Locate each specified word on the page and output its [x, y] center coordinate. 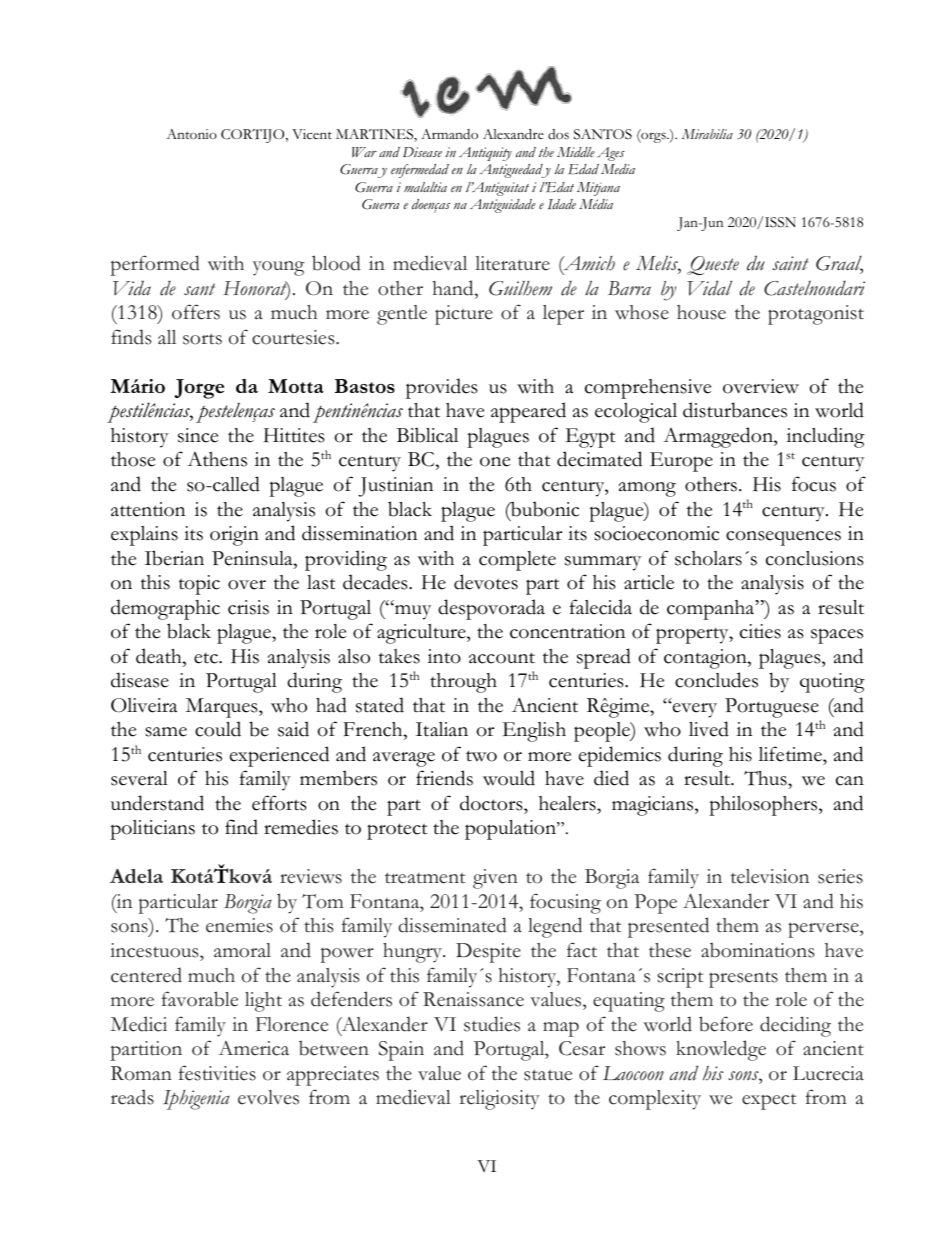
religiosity [500, 1100]
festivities [217, 1073]
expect [769, 1102]
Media [618, 169]
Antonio [192, 134]
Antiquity [485, 154]
